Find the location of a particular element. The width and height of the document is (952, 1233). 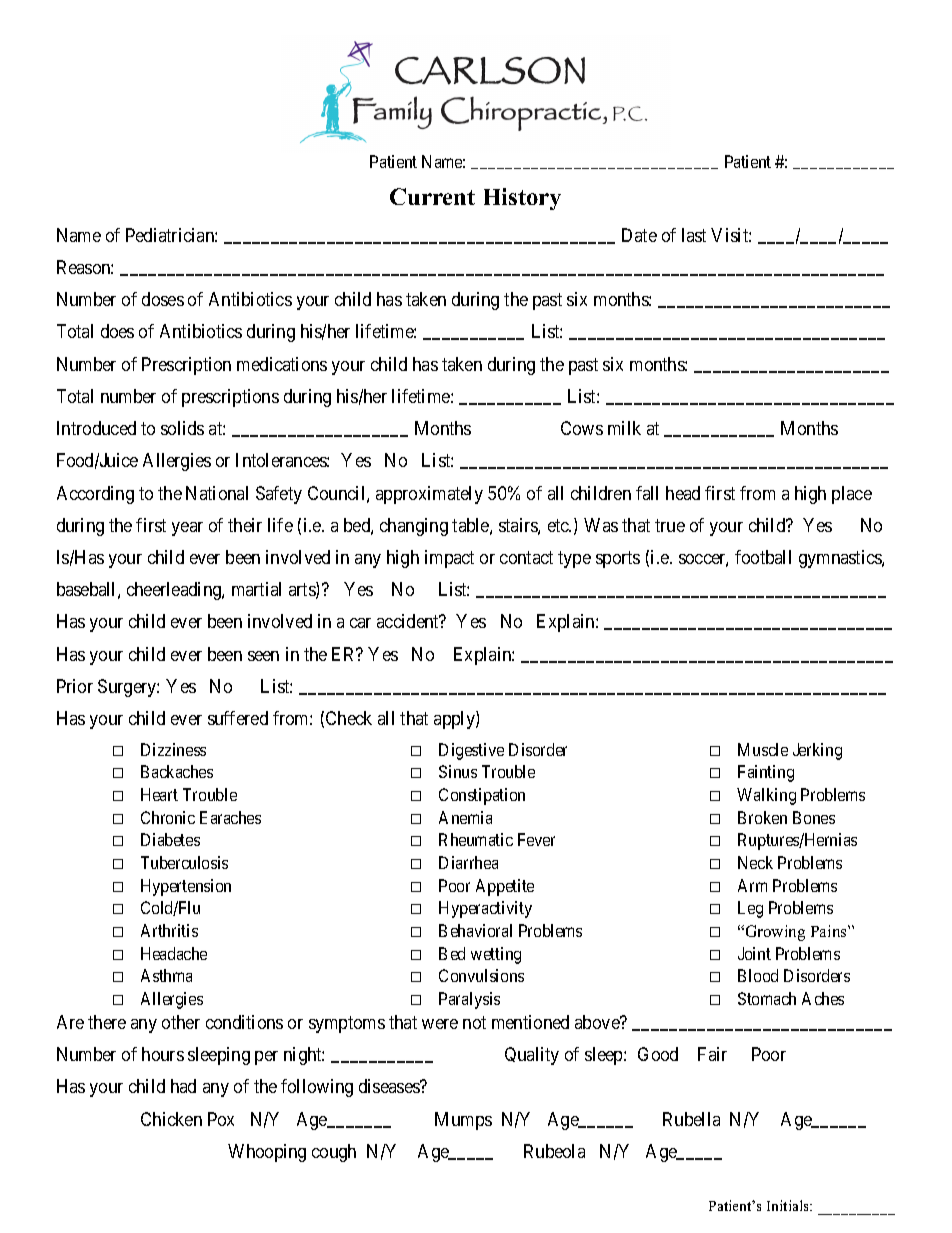

Current is located at coordinates (432, 196).
